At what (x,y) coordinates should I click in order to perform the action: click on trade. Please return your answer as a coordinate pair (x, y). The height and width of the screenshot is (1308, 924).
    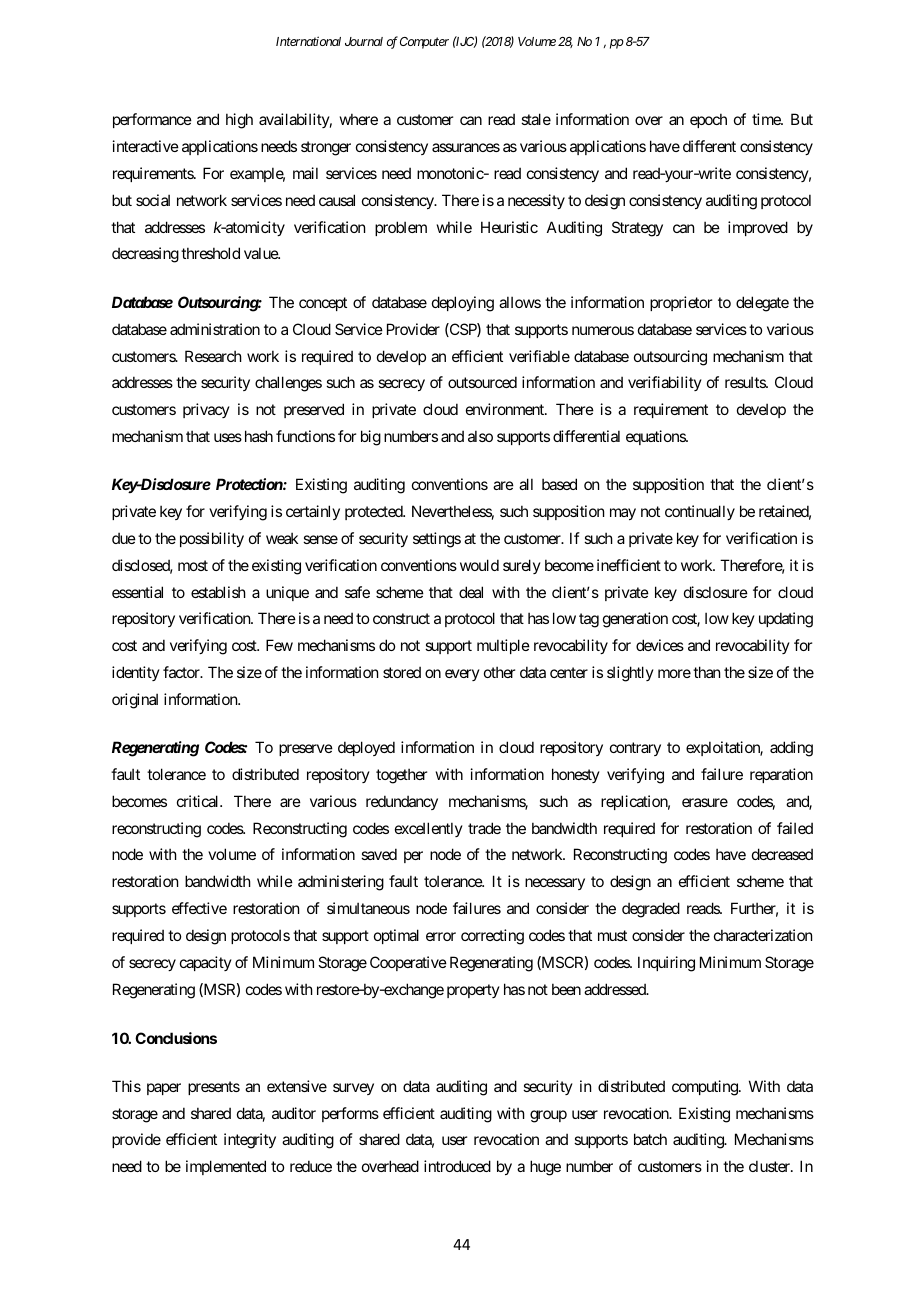
    Looking at the image, I should click on (484, 828).
